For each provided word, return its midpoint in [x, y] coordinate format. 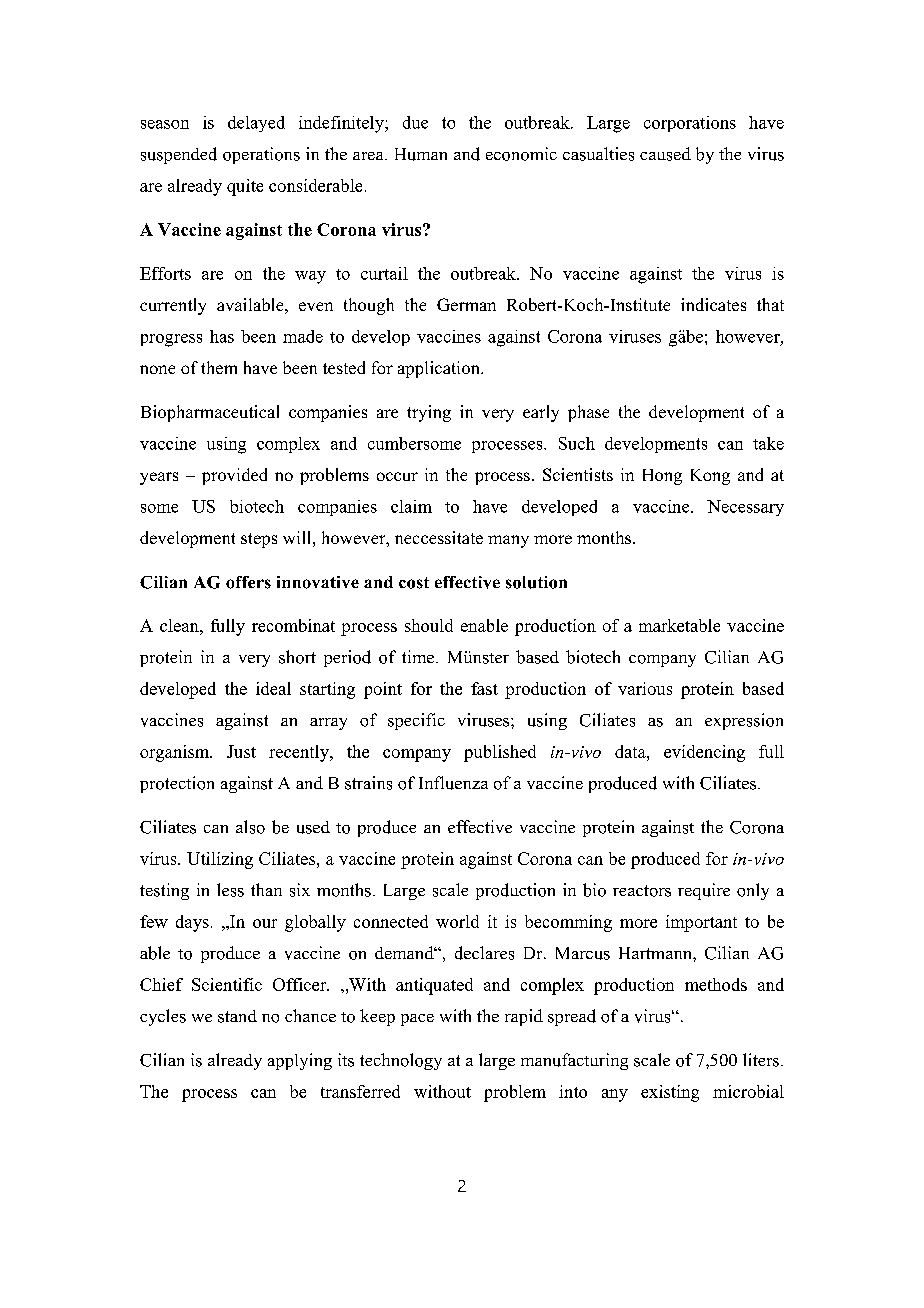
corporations [690, 124]
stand [237, 1016]
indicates [713, 304]
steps [259, 540]
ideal [273, 688]
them [219, 367]
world [457, 921]
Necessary [745, 508]
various [645, 688]
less [230, 890]
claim [411, 506]
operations [261, 155]
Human [421, 154]
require [704, 891]
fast [484, 688]
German [466, 304]
